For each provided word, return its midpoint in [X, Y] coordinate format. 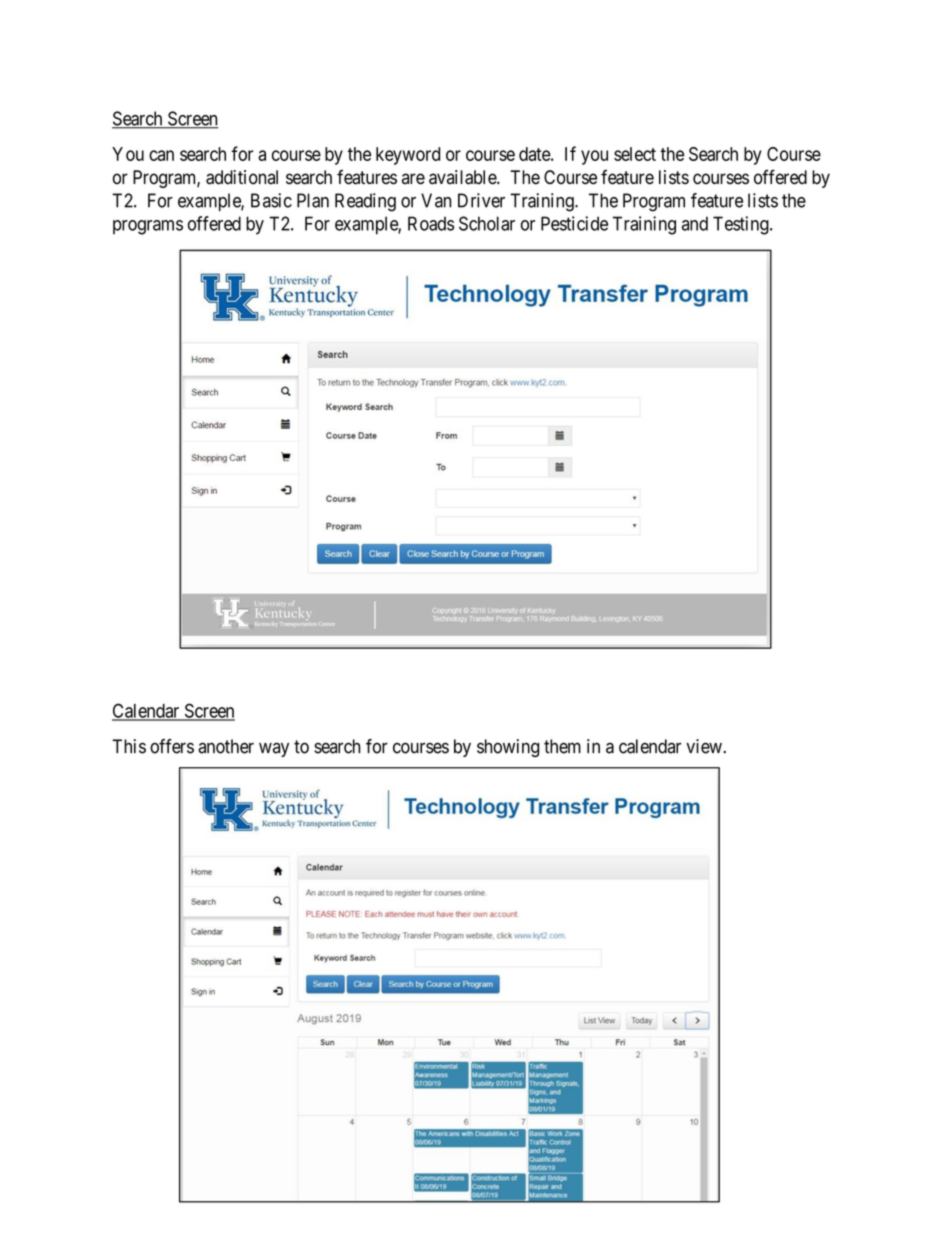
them [562, 746]
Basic [271, 200]
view [705, 746]
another [226, 746]
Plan [313, 200]
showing [508, 748]
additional [242, 177]
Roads [431, 223]
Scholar [487, 223]
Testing [742, 225]
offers [172, 746]
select [635, 154]
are [413, 179]
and [695, 223]
